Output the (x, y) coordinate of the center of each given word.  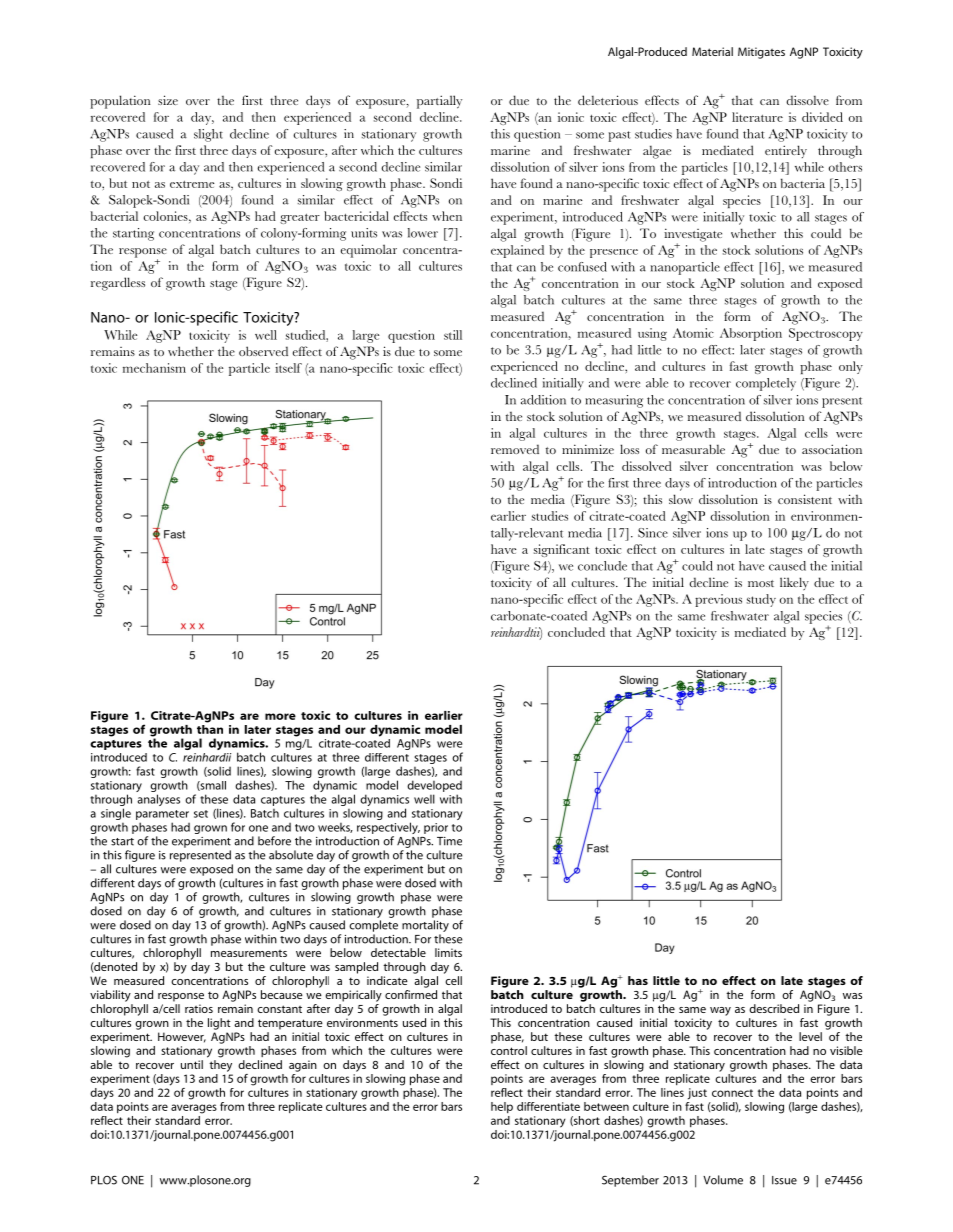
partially (439, 102)
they (220, 1066)
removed (515, 449)
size (168, 100)
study (761, 600)
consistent (805, 499)
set (201, 814)
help (502, 1107)
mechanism (154, 368)
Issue (784, 1180)
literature (757, 117)
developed (434, 786)
